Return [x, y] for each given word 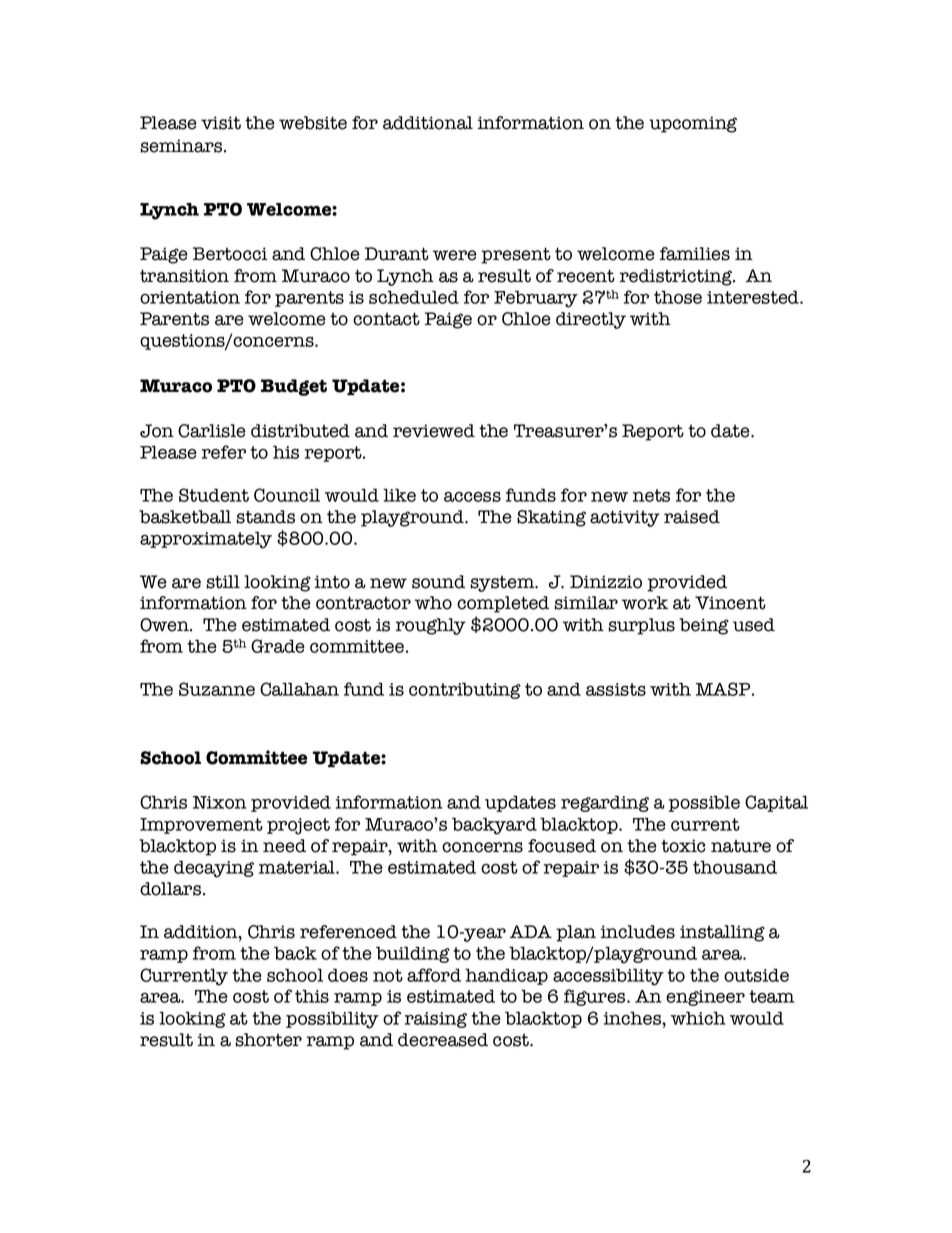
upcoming [693, 124]
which [698, 1018]
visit [221, 123]
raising [436, 1020]
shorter [268, 1040]
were [455, 255]
